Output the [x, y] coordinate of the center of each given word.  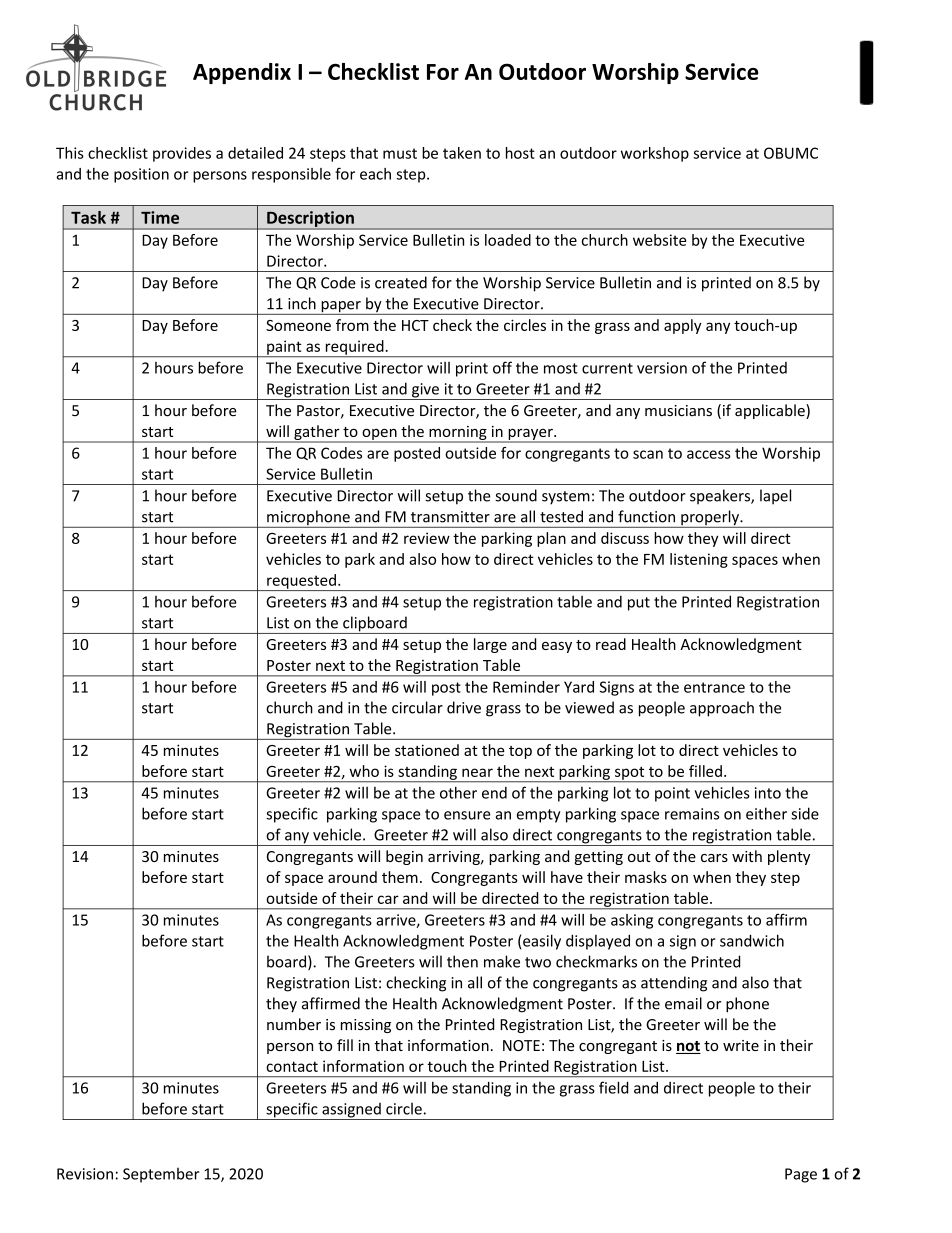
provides [182, 154]
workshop [655, 154]
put [639, 604]
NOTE [521, 1045]
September [161, 1175]
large [490, 645]
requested [301, 582]
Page [801, 1175]
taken [462, 153]
